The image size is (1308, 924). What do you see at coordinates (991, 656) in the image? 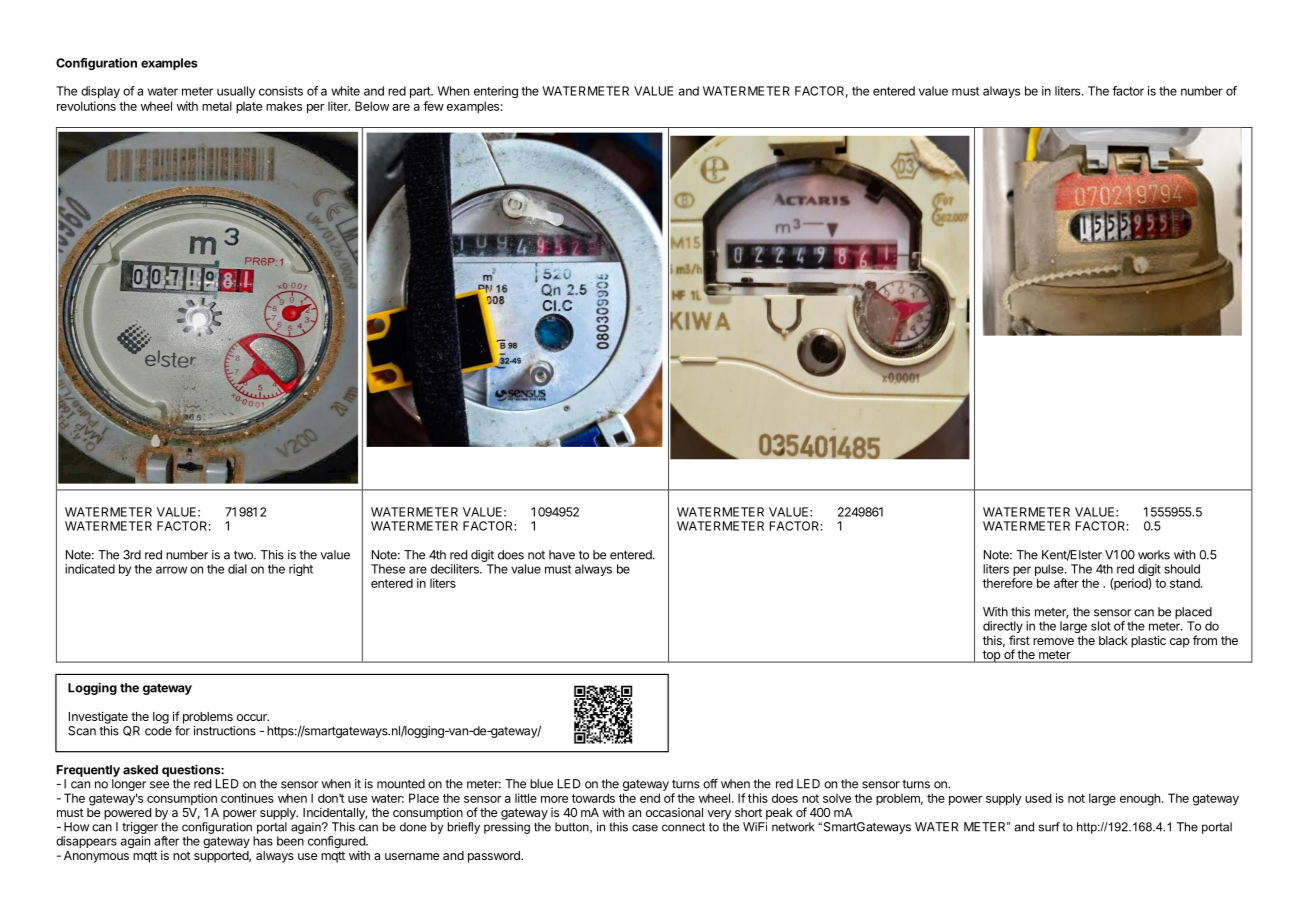
I see `top` at bounding box center [991, 656].
